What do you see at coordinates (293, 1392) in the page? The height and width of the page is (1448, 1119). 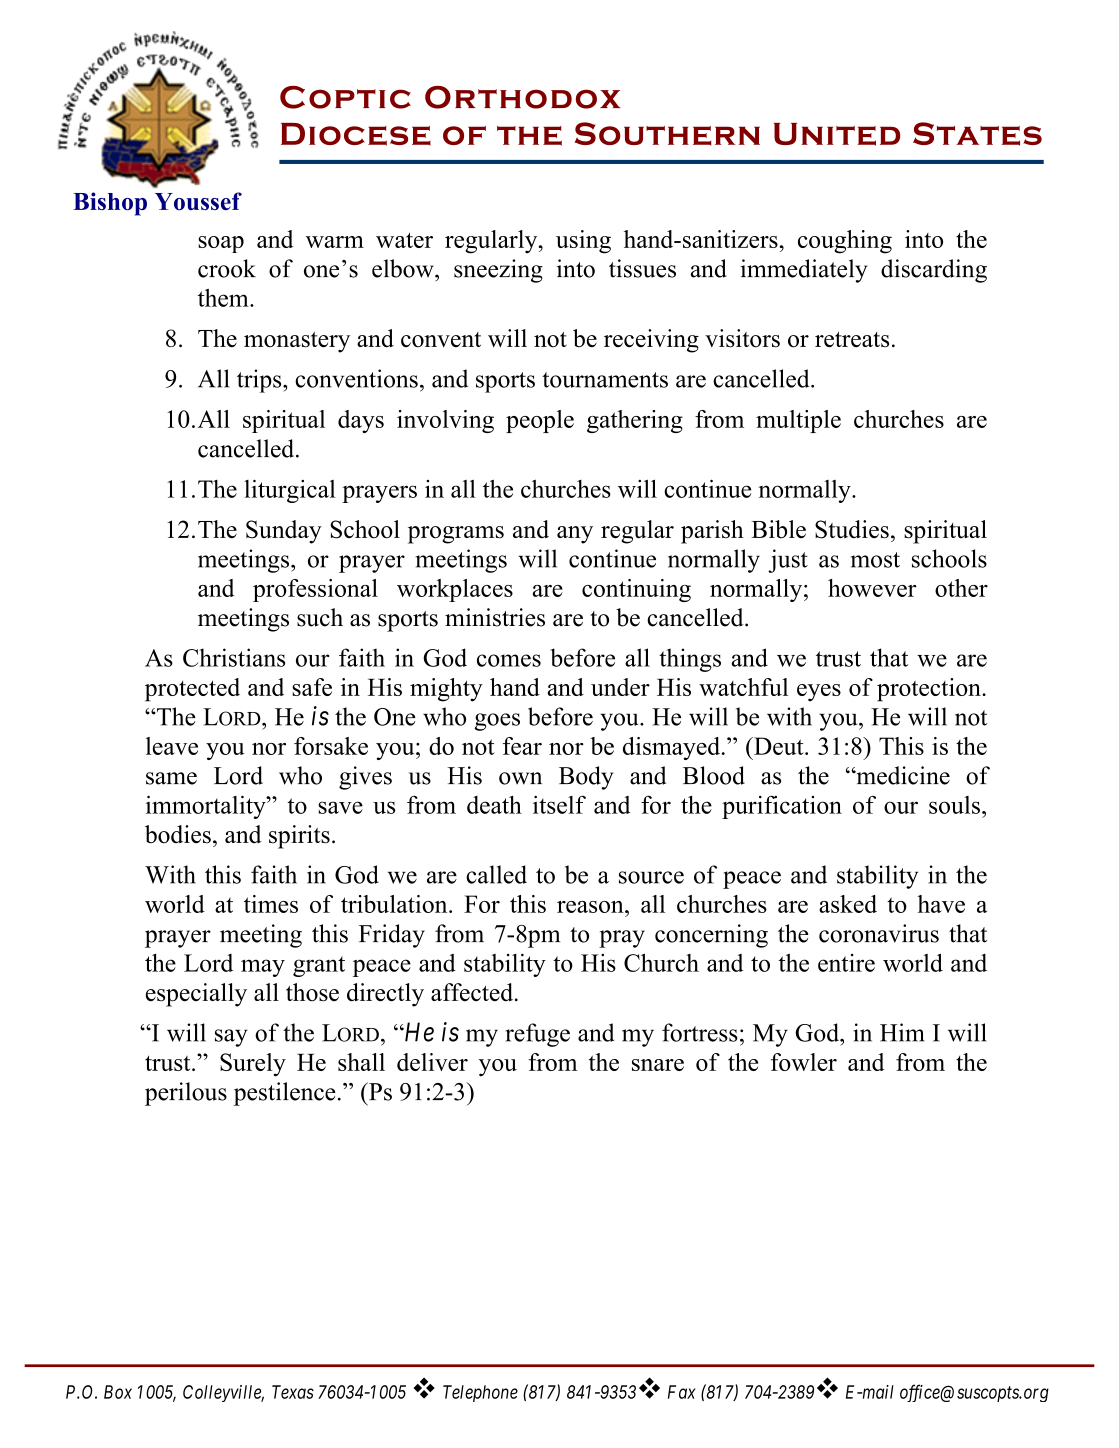 I see `Texas` at bounding box center [293, 1392].
